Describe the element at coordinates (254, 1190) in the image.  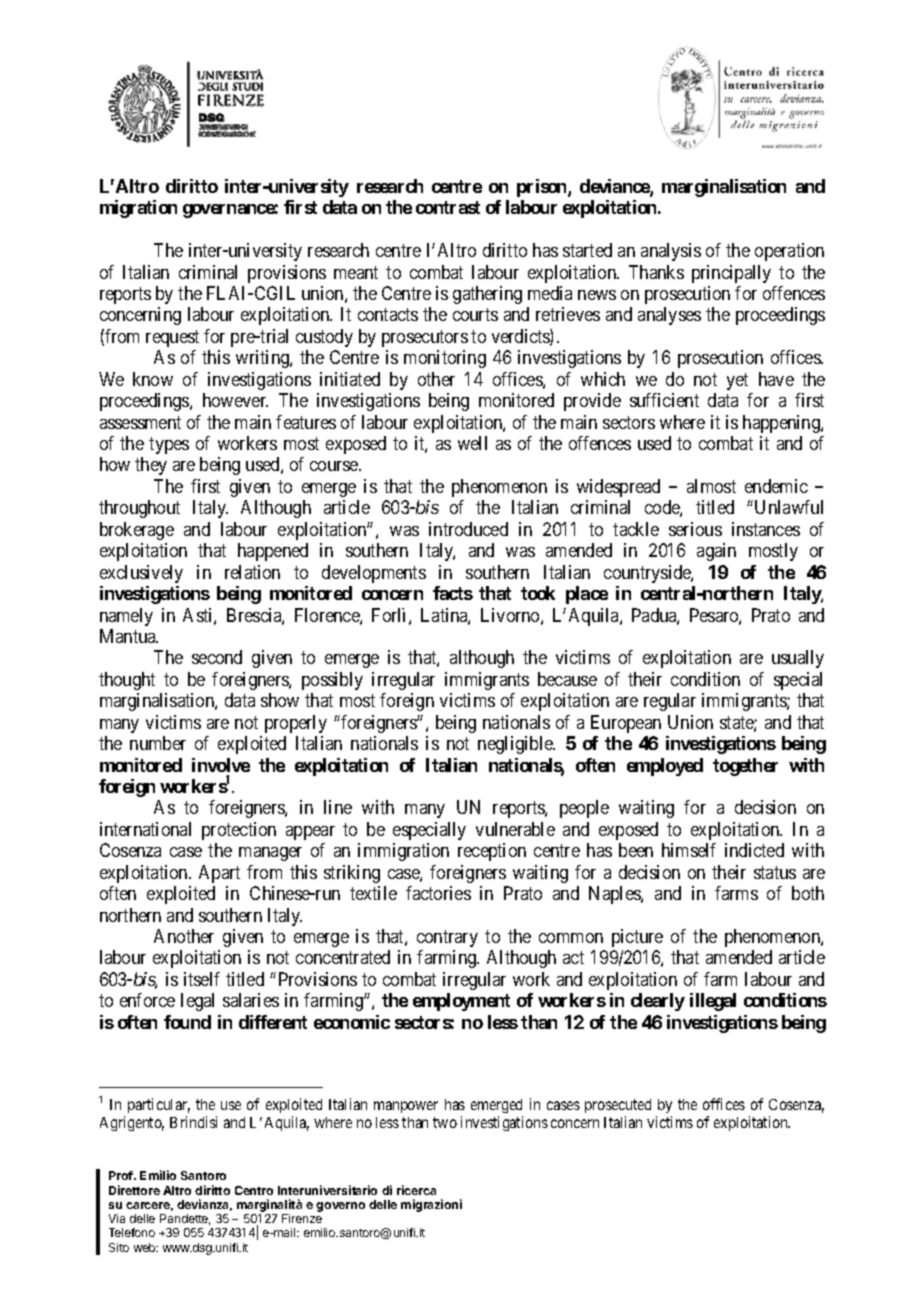
I see `Centro` at that location.
